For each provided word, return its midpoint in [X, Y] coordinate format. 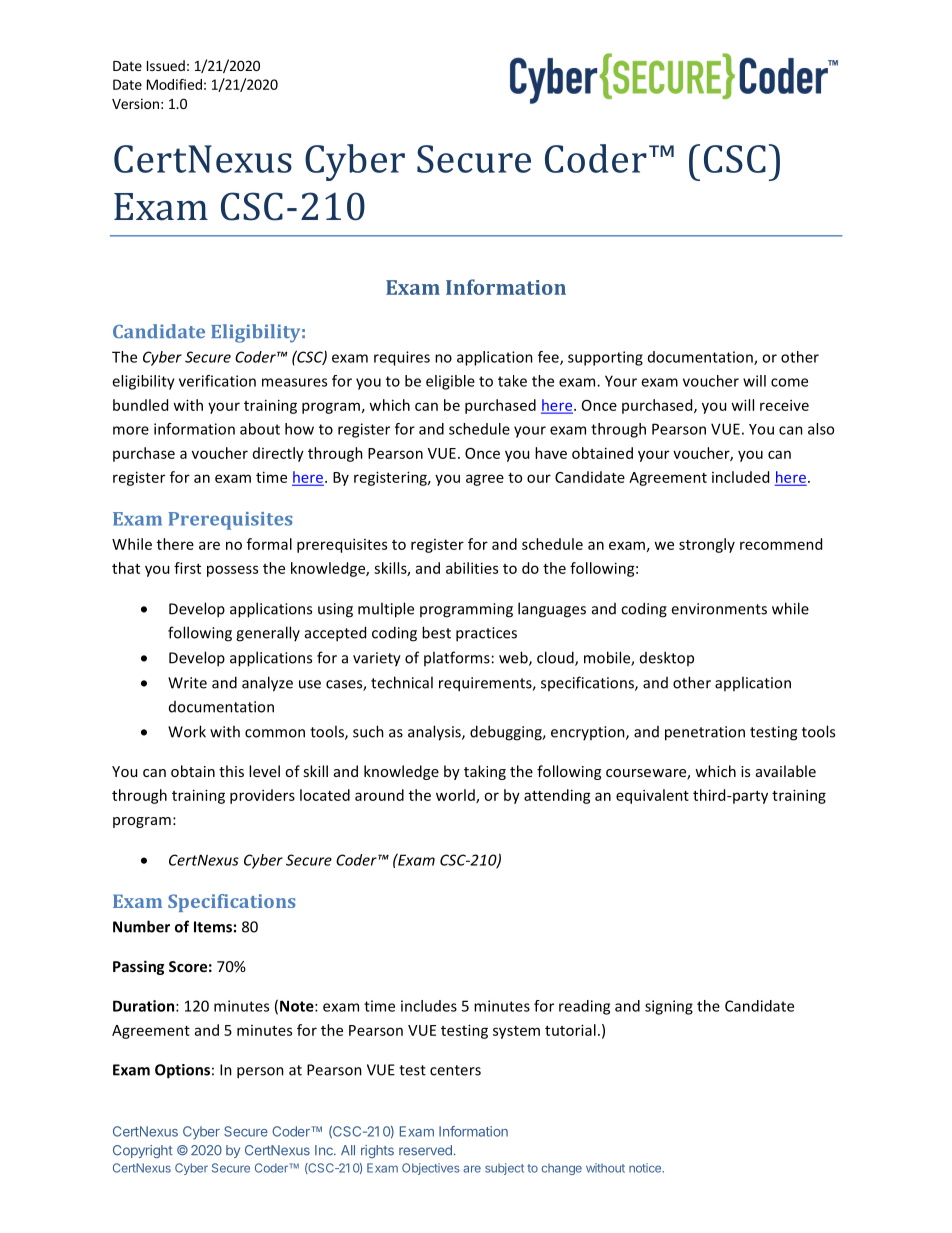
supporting [605, 358]
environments [719, 609]
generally [268, 634]
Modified [174, 84]
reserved [425, 1150]
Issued [166, 65]
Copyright [143, 1151]
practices [486, 634]
